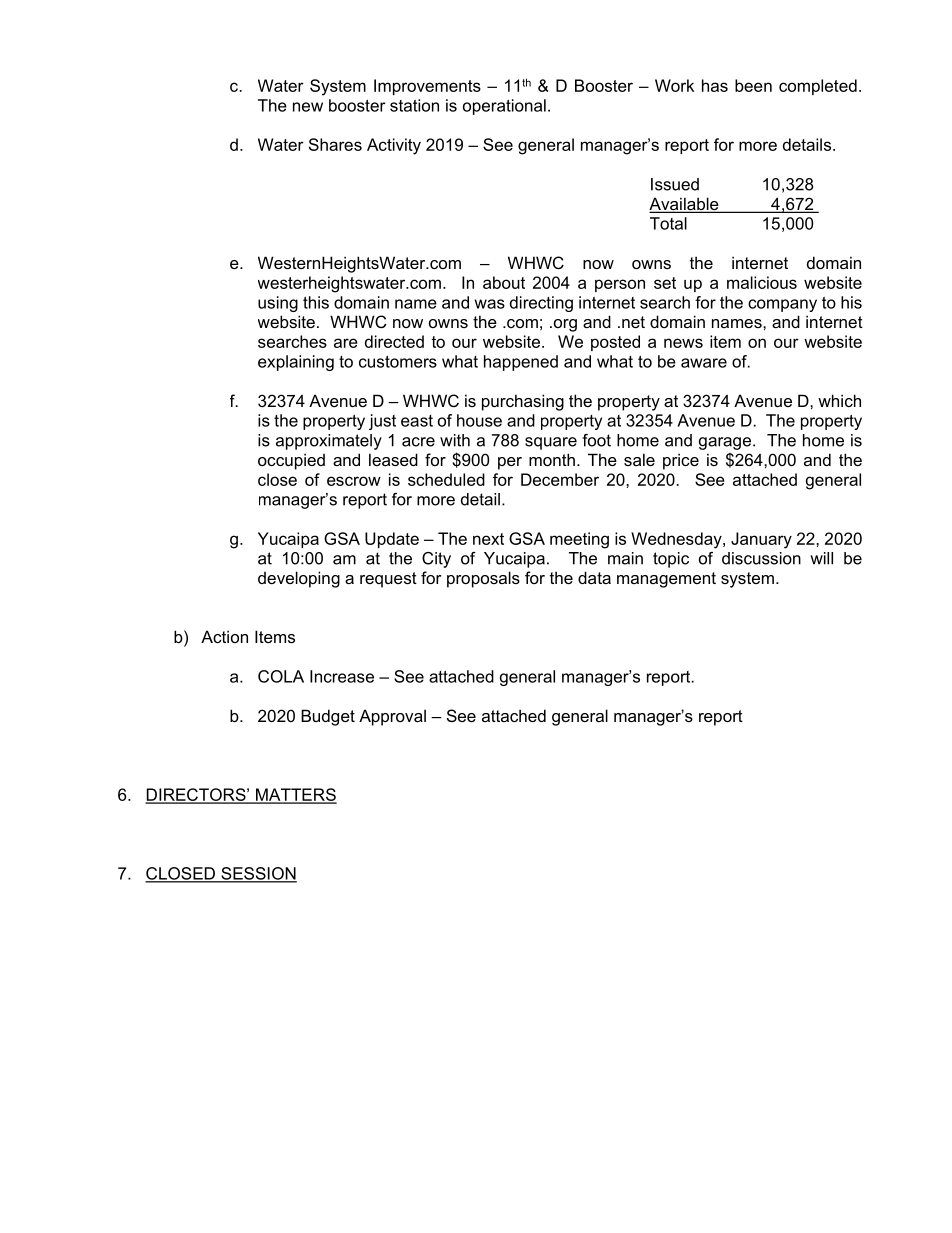 This screenshot has width=952, height=1233. What do you see at coordinates (761, 558) in the screenshot?
I see `discussion` at bounding box center [761, 558].
